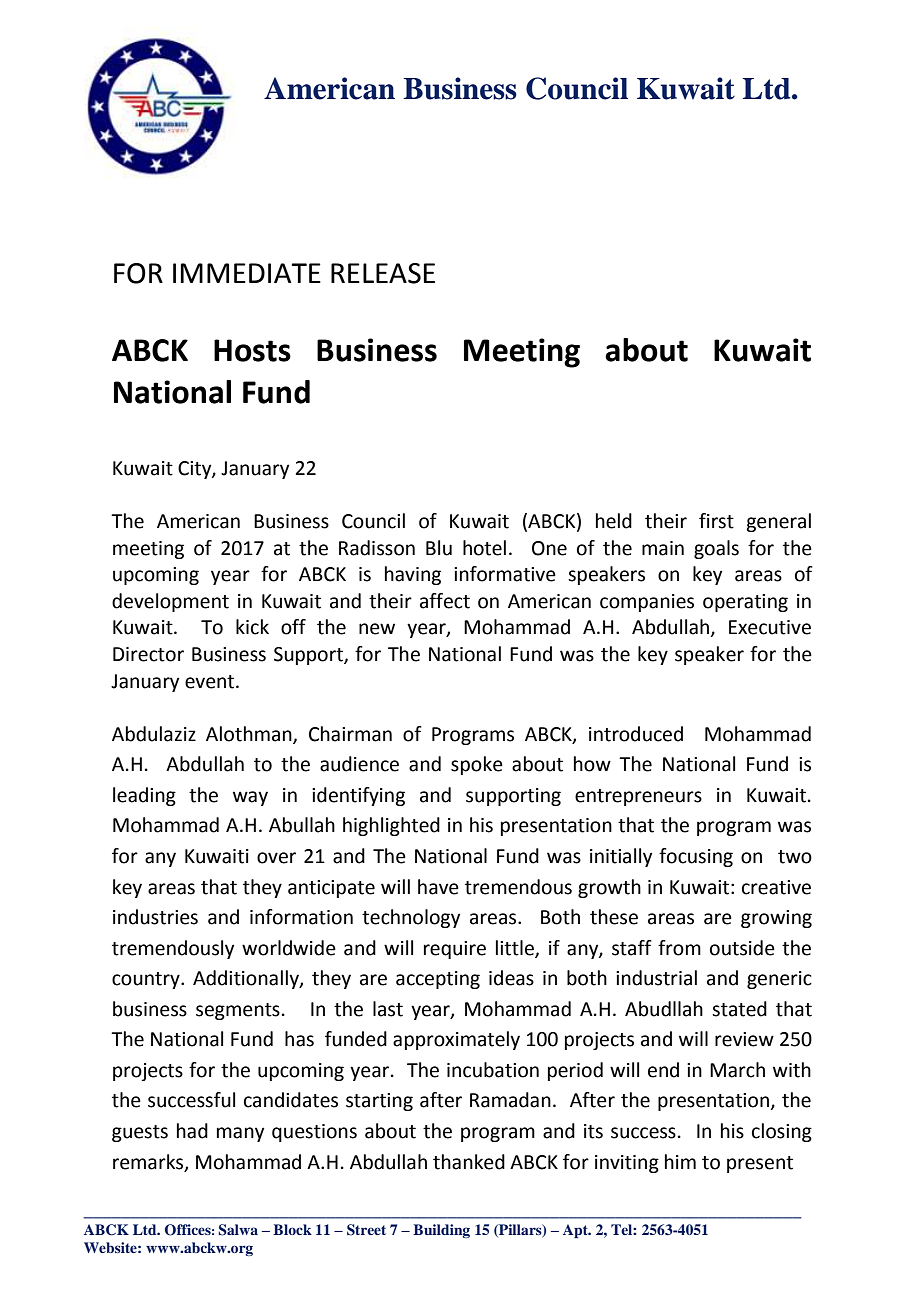  I want to click on RELEASE, so click(383, 273).
